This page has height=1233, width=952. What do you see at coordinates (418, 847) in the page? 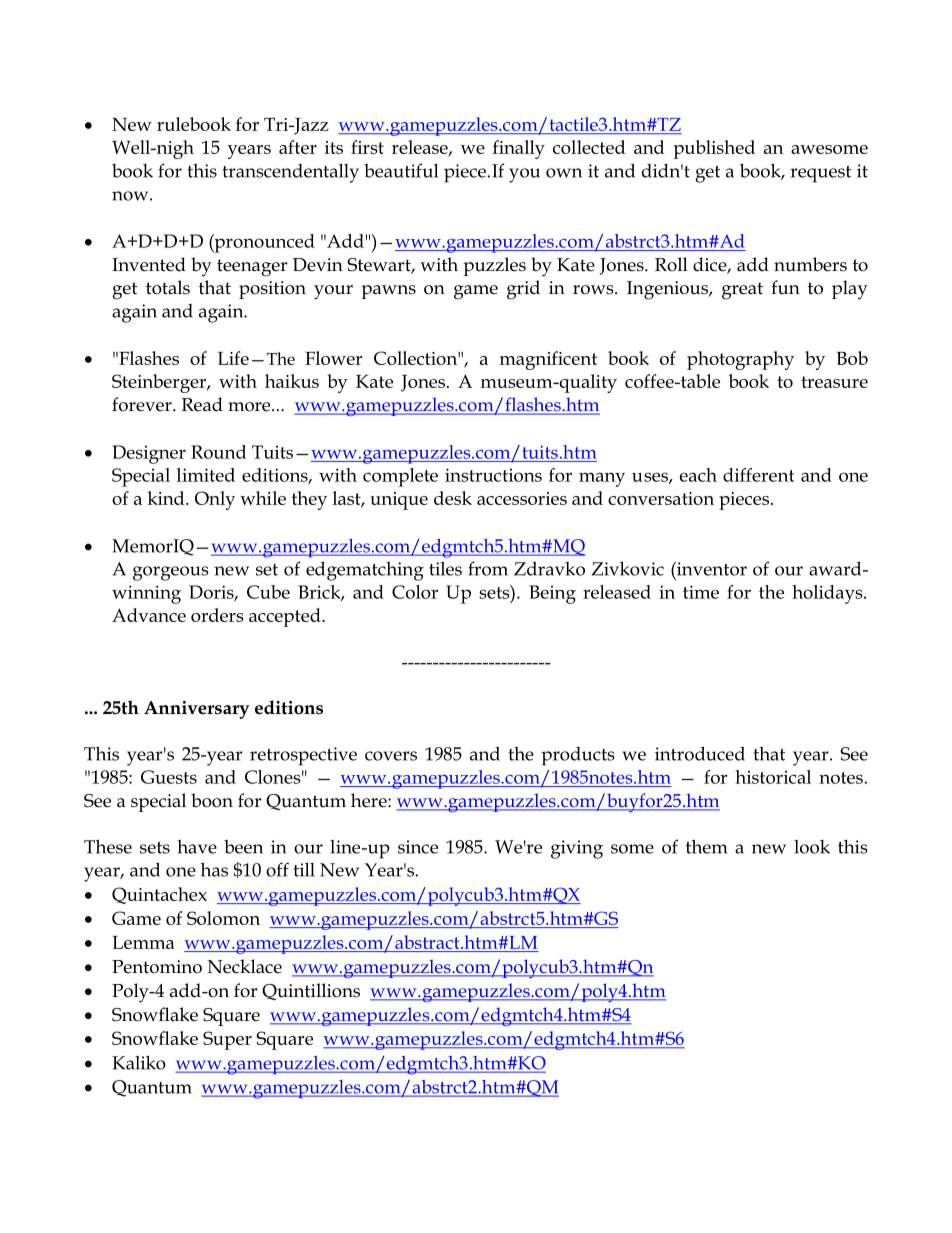
I see `since` at bounding box center [418, 847].
